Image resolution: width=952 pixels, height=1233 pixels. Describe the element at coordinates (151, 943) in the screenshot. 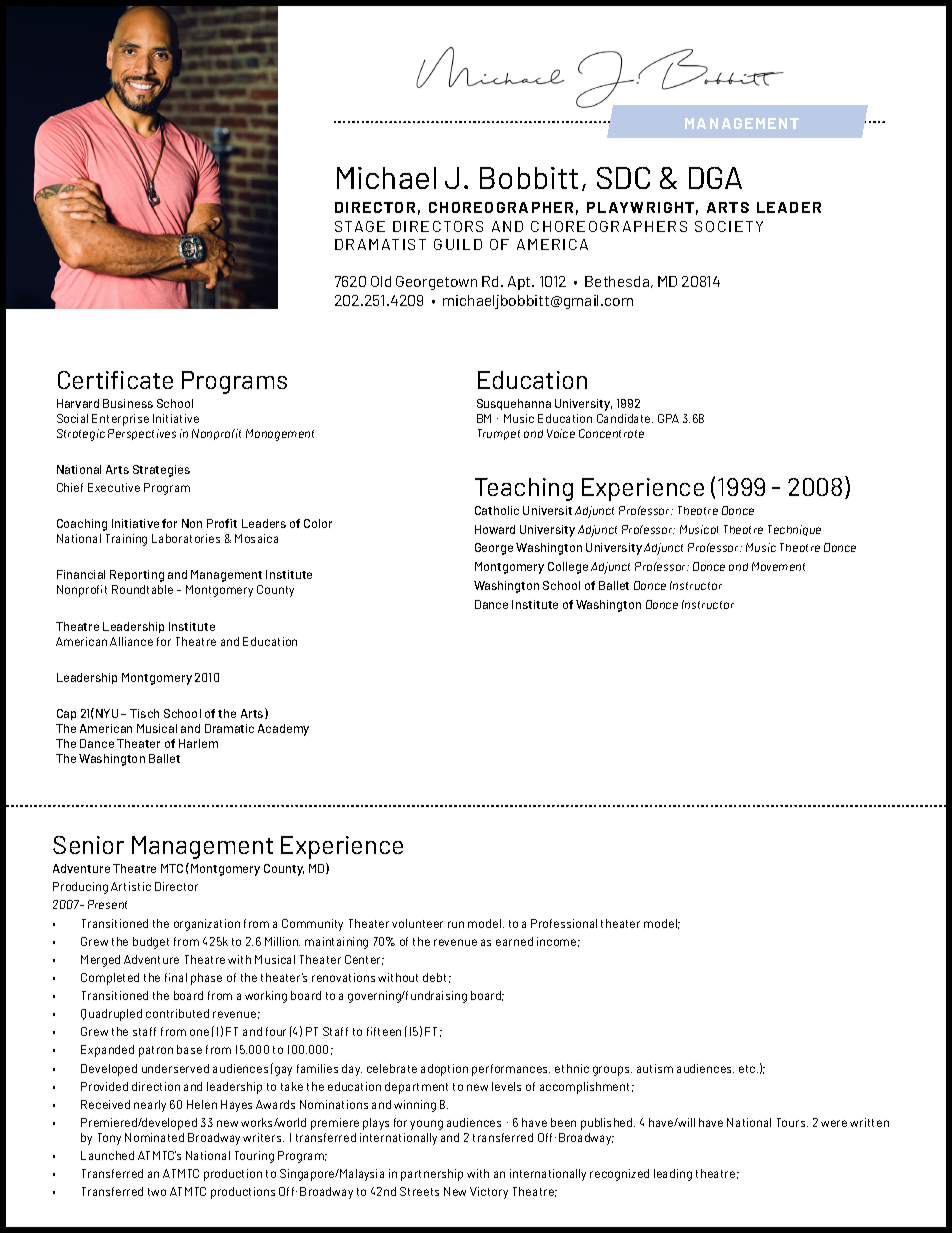

I see `budget` at that location.
